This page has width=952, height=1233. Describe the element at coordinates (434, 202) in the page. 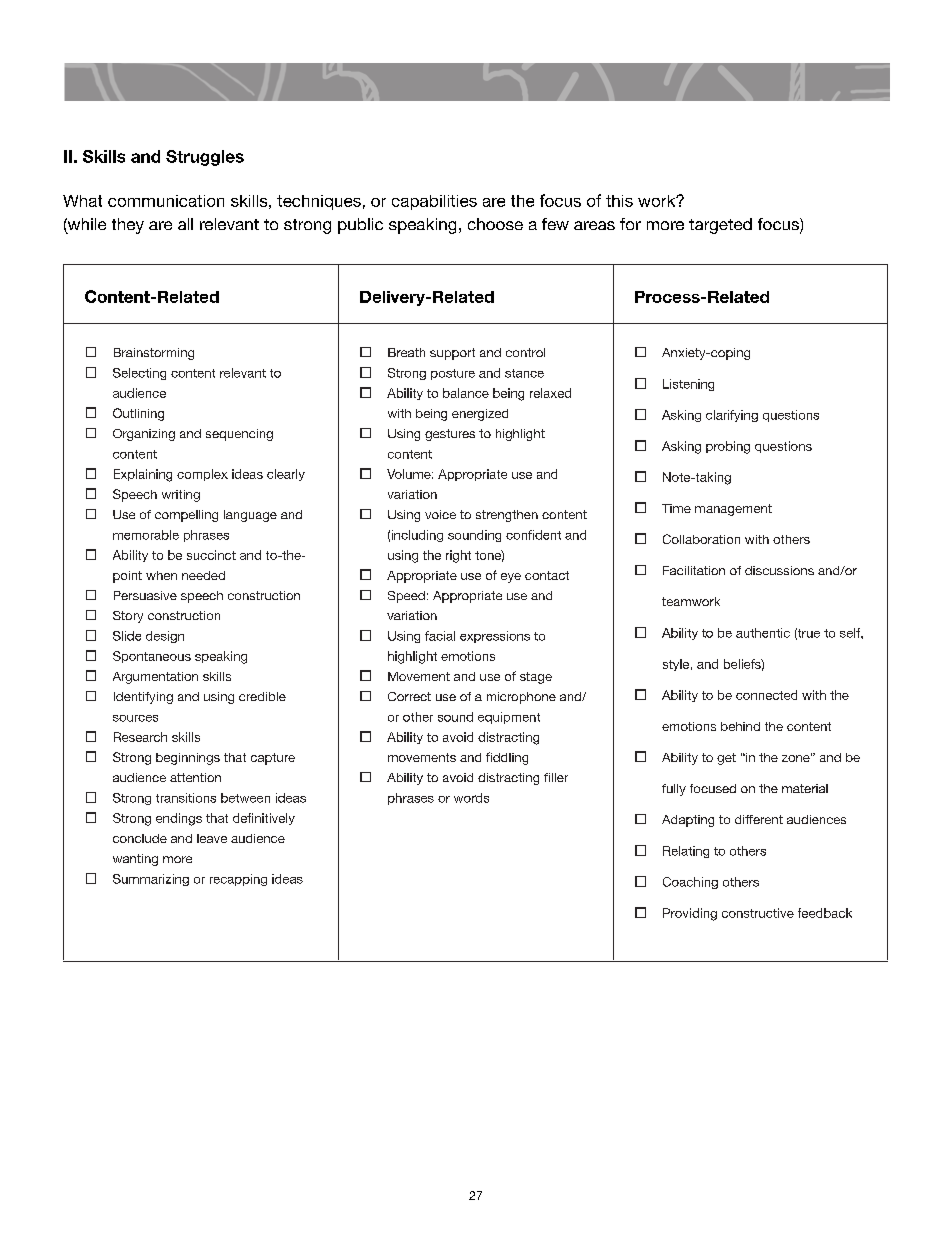

I see `capabilities` at that location.
